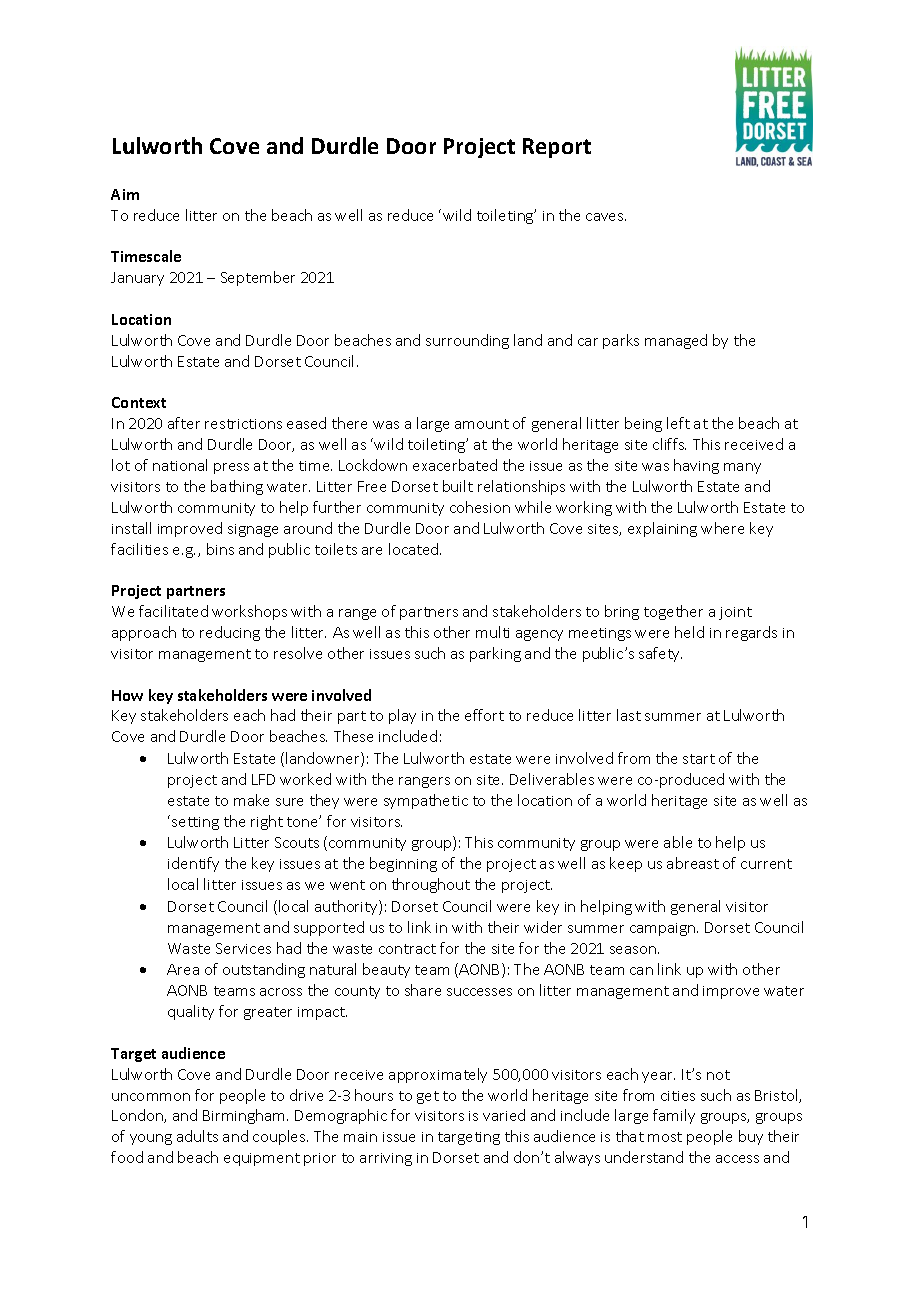 The width and height of the page is (924, 1308). What do you see at coordinates (197, 1136) in the page?
I see `adults` at bounding box center [197, 1136].
